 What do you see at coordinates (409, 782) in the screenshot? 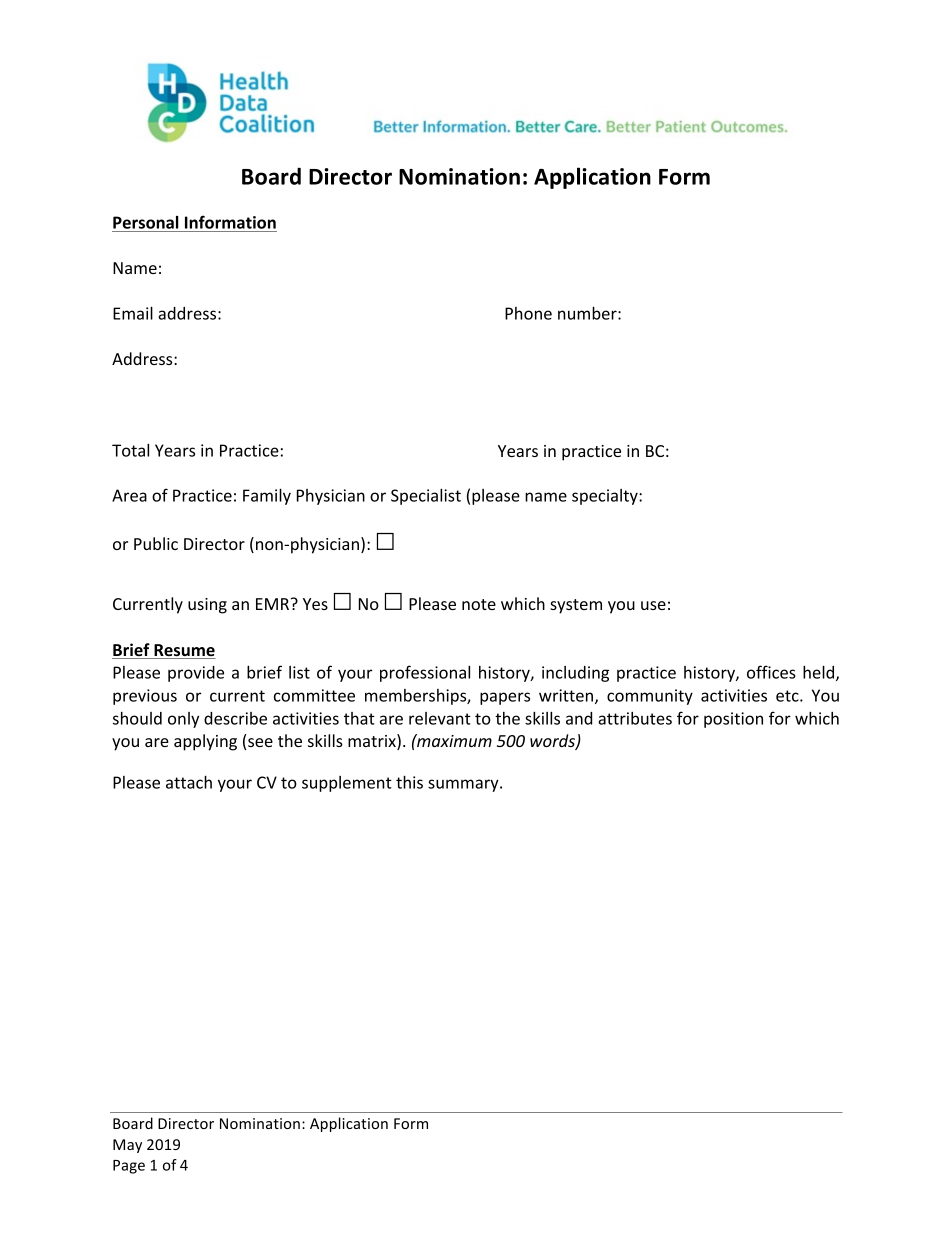
I see `this` at bounding box center [409, 782].
